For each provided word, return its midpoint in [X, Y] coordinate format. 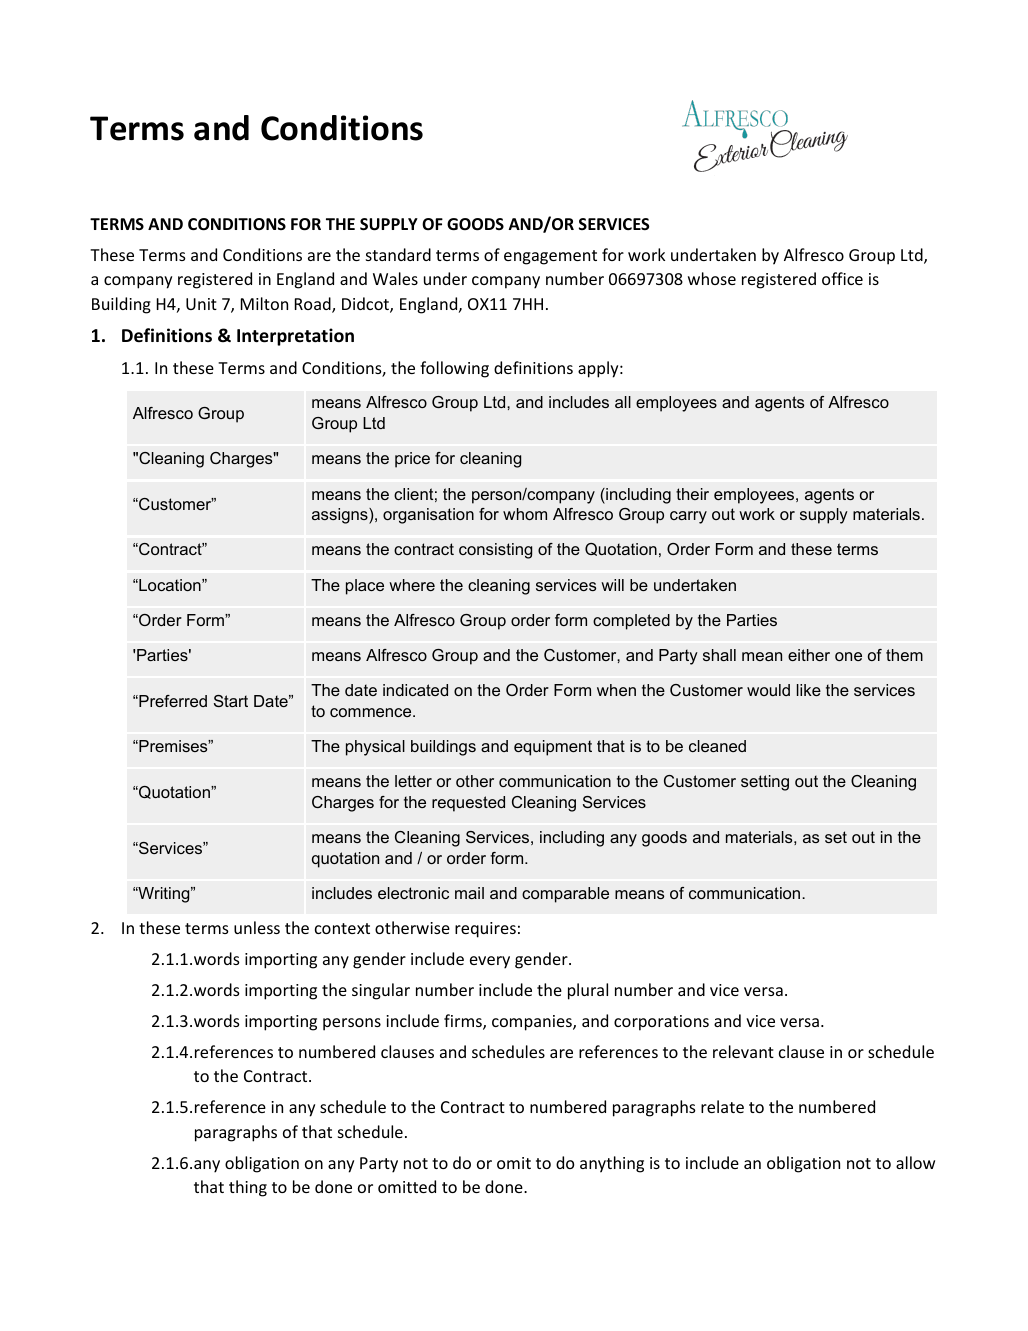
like [809, 690]
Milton [264, 303]
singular [381, 991]
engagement [550, 257]
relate [722, 1106]
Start [231, 701]
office [842, 278]
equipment [553, 748]
